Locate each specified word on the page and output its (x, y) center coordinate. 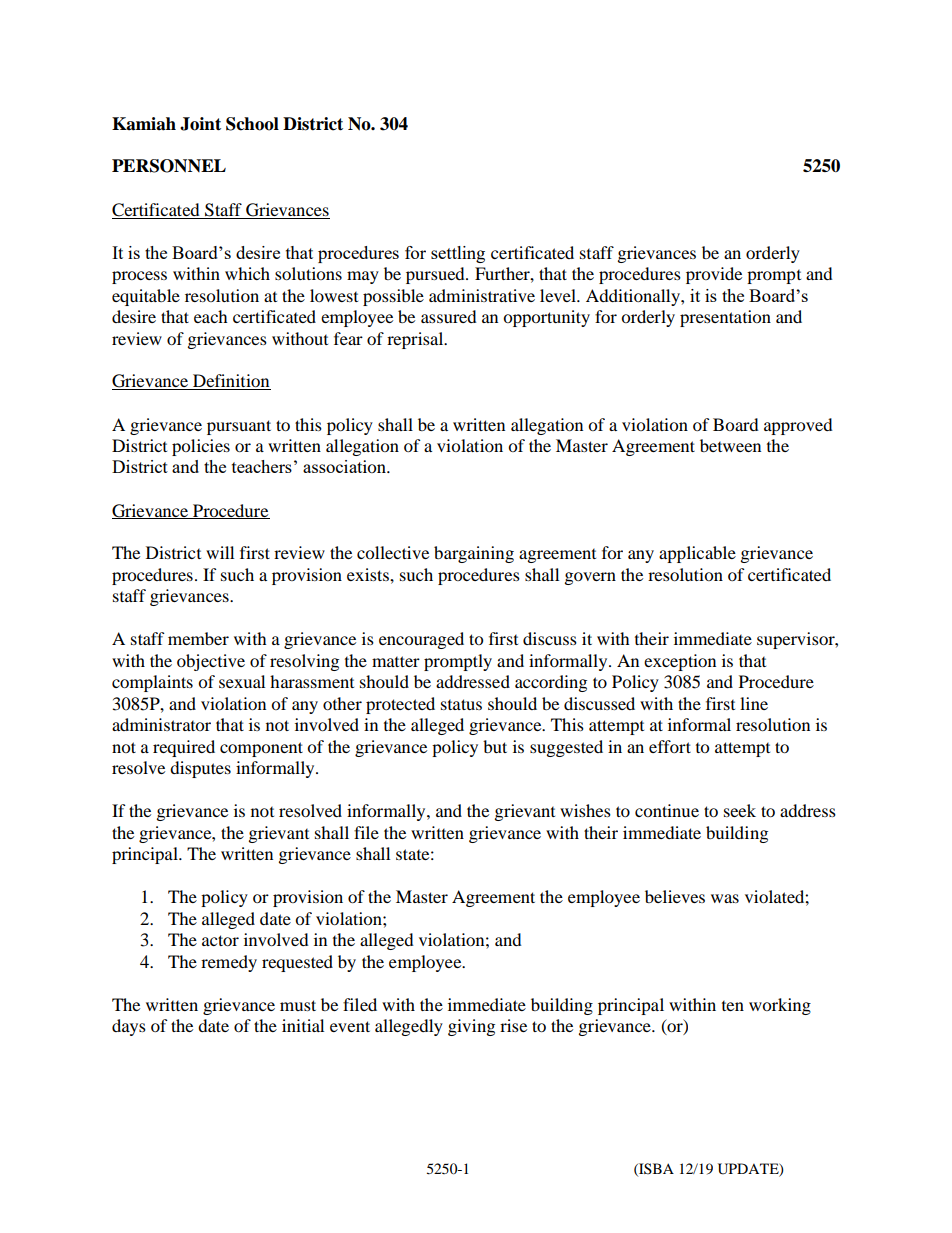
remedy (229, 963)
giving (471, 1027)
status (461, 704)
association (346, 466)
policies (201, 447)
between (730, 445)
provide (714, 275)
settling (458, 254)
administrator (161, 724)
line (754, 703)
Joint (200, 124)
